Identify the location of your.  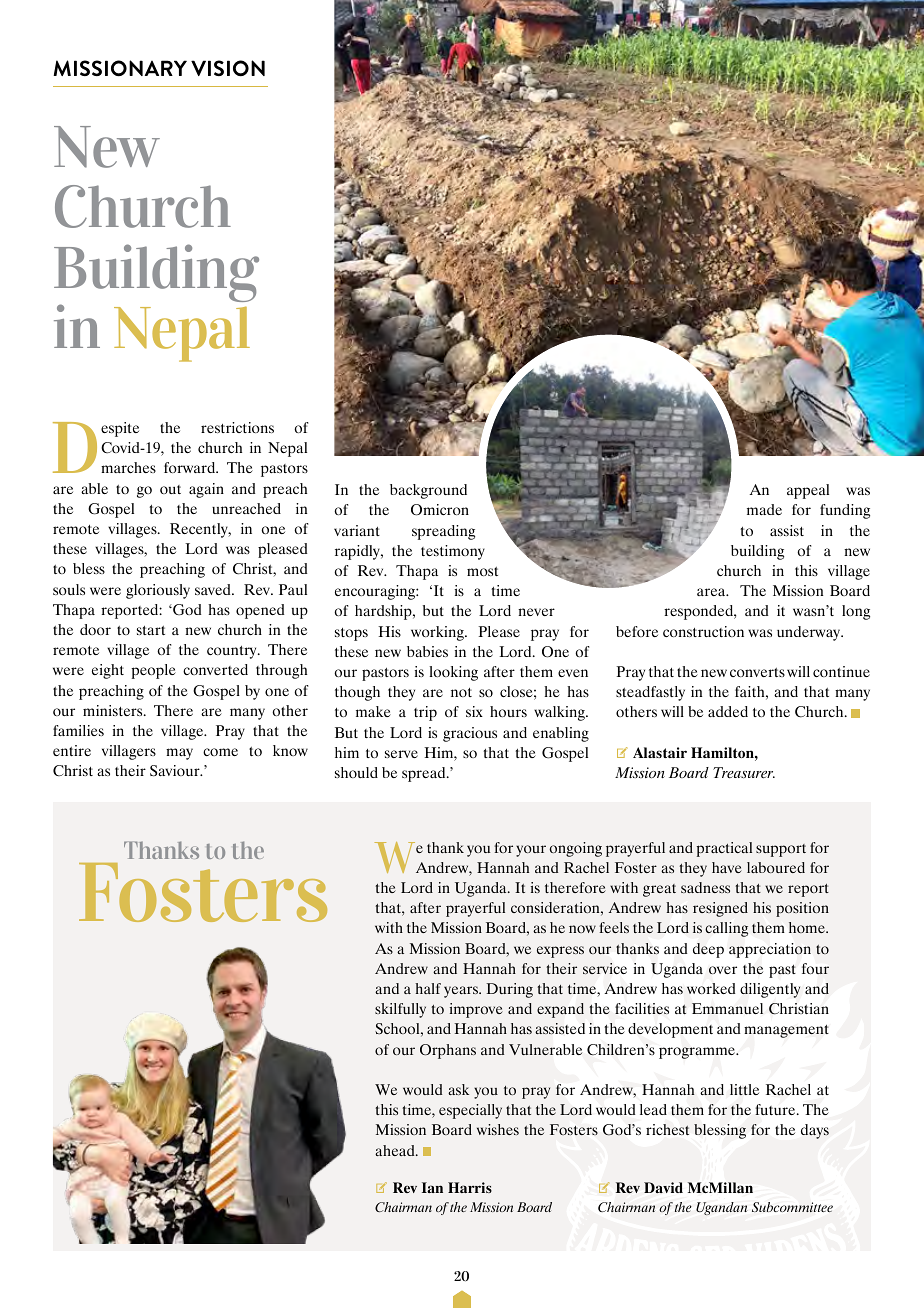
(531, 851).
